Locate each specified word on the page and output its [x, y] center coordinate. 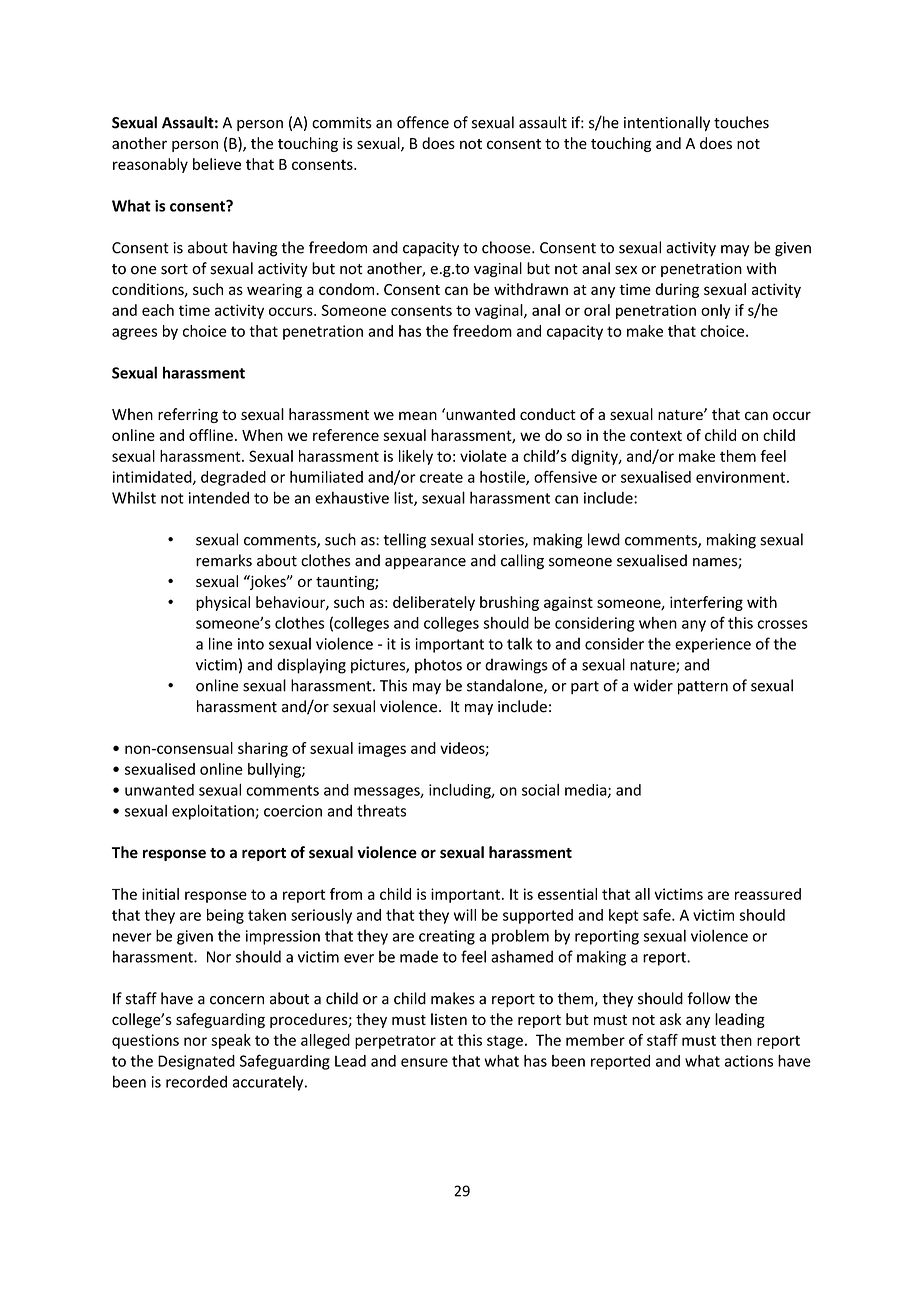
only [715, 311]
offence [423, 122]
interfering [706, 603]
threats [381, 810]
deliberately [434, 603]
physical [223, 603]
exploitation [214, 812]
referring [188, 415]
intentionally [667, 123]
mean [418, 415]
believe [217, 164]
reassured [768, 894]
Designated [196, 1062]
